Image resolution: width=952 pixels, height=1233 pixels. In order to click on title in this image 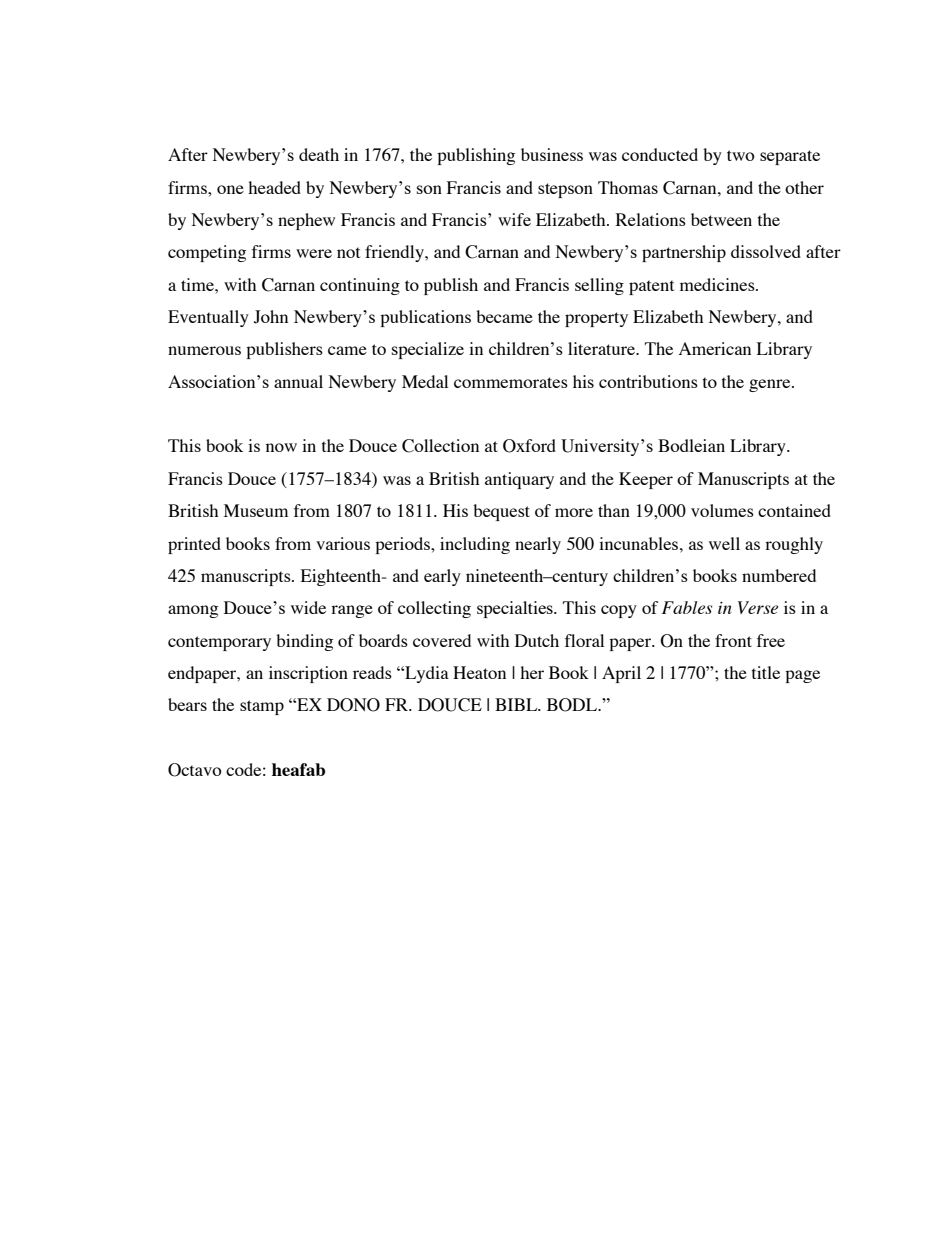, I will do `click(766, 672)`.
